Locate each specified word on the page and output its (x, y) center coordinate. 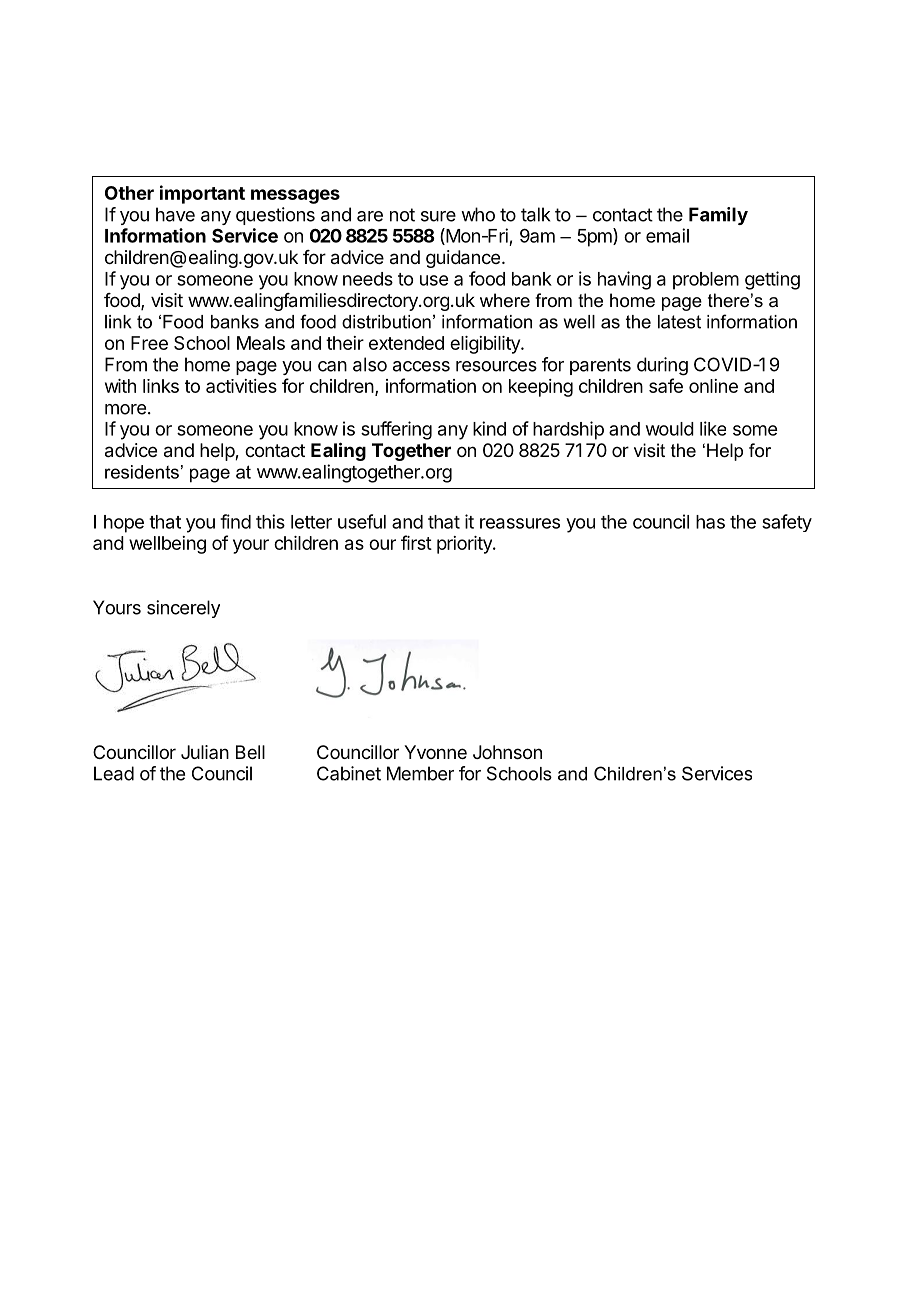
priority (465, 545)
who (478, 214)
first (416, 542)
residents (142, 472)
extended (406, 343)
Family (718, 216)
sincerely (183, 609)
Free (149, 343)
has (710, 522)
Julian (205, 752)
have (175, 214)
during (662, 366)
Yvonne (435, 752)
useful (362, 521)
